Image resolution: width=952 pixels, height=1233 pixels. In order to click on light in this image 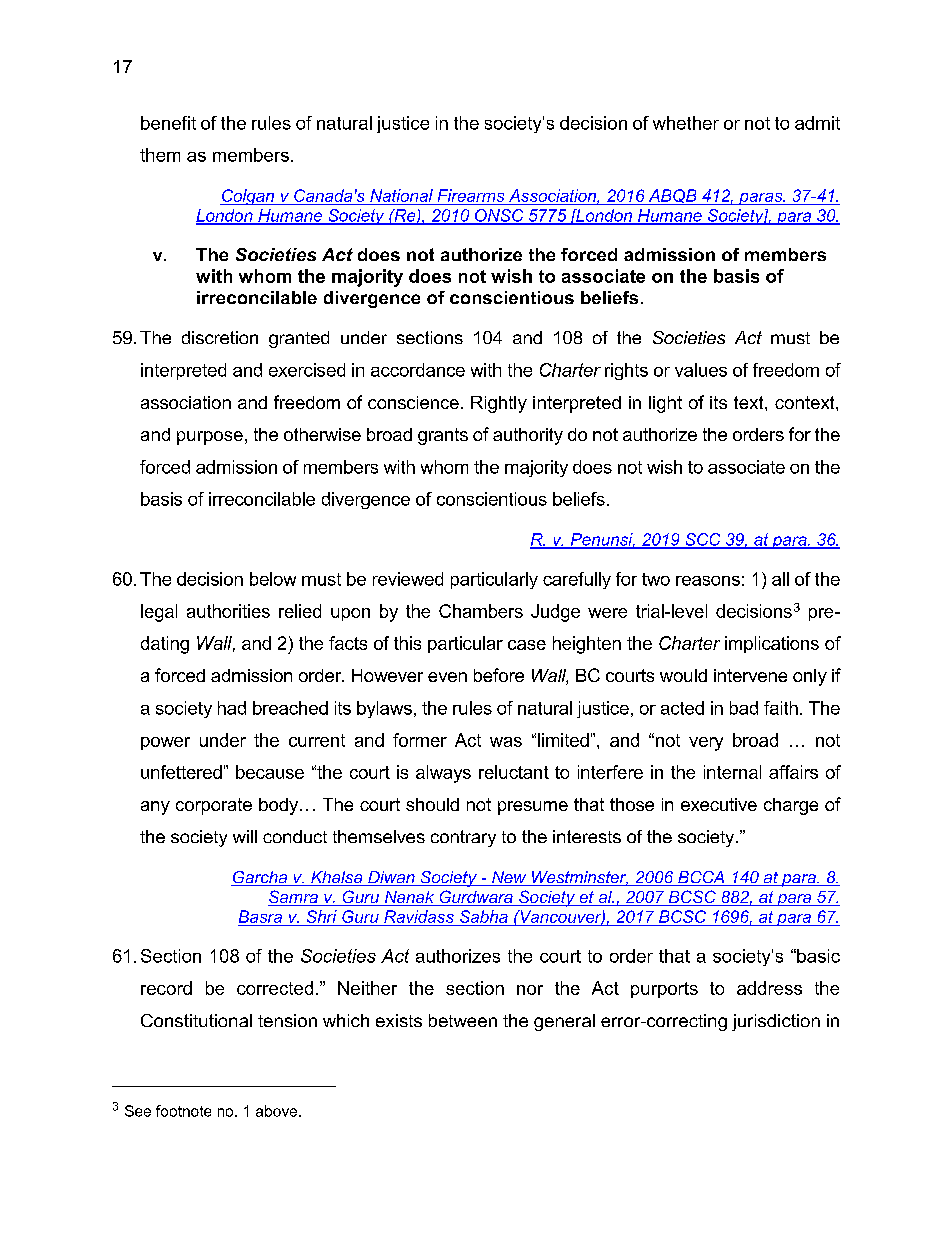, I will do `click(665, 404)`.
